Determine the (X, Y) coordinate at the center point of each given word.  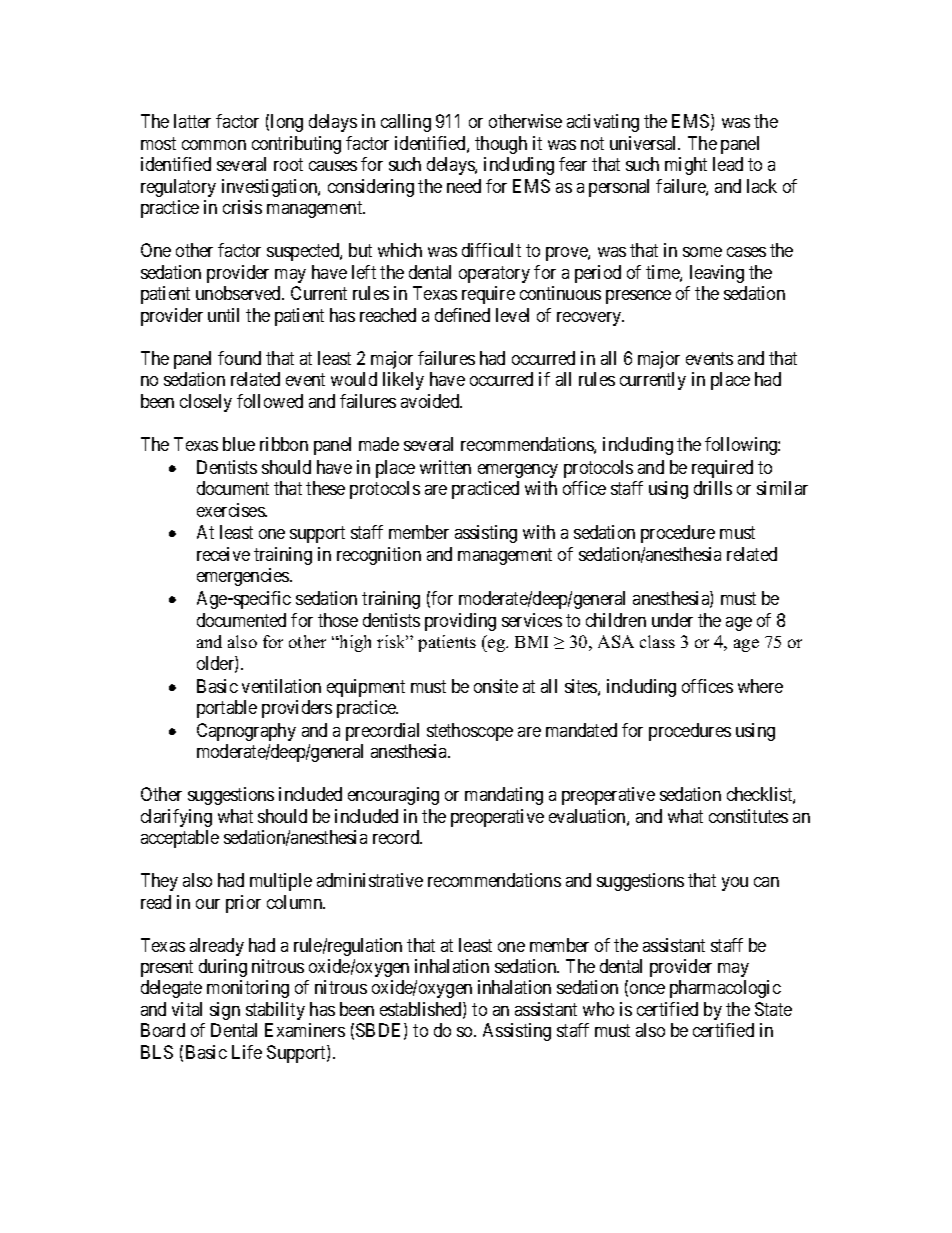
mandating (504, 796)
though (501, 145)
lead (728, 164)
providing (460, 622)
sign (225, 1011)
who (598, 1009)
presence (638, 297)
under (672, 620)
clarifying (176, 818)
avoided (431, 401)
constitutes (748, 816)
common (214, 145)
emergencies (244, 577)
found (239, 358)
